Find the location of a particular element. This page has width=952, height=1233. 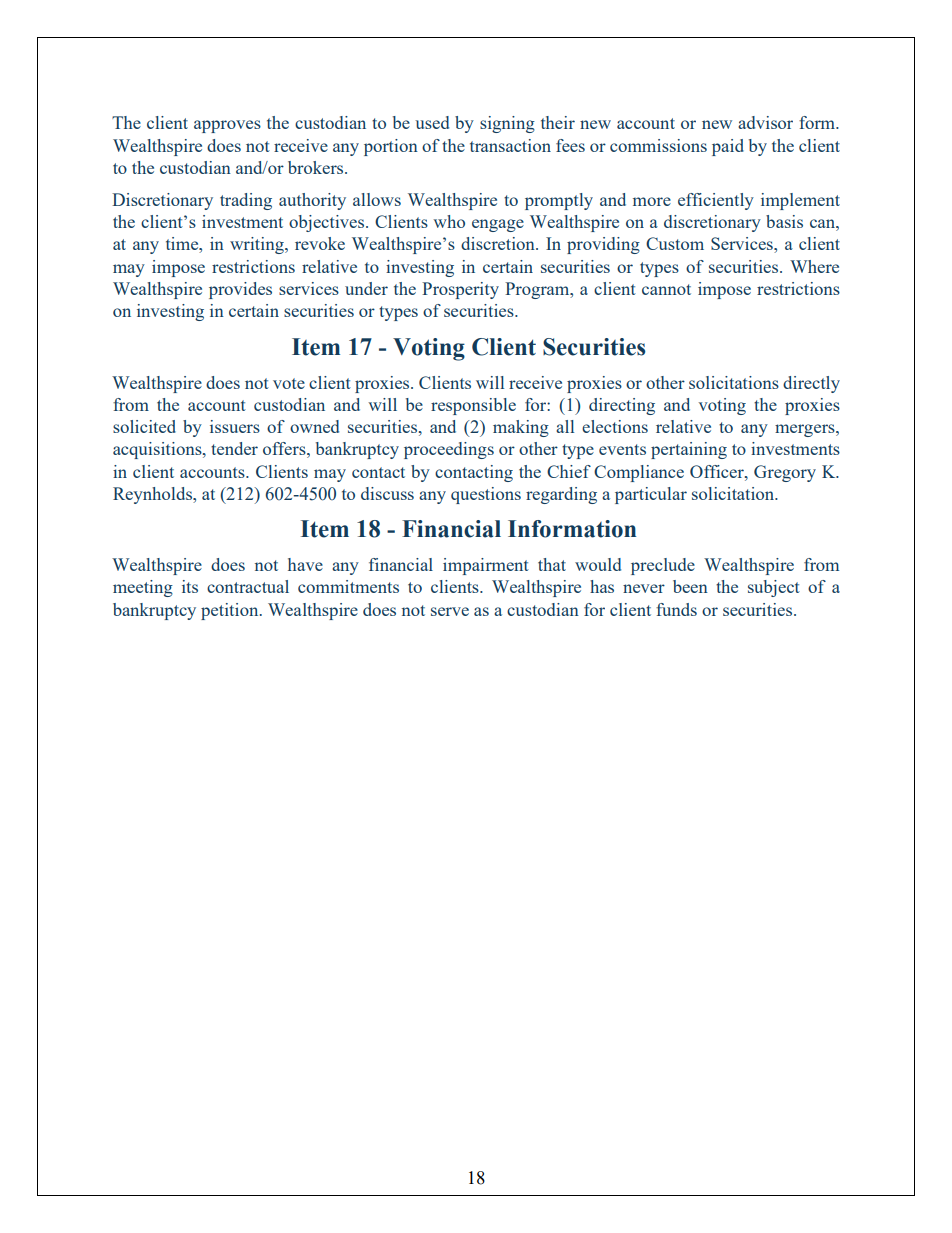

subject is located at coordinates (774, 588).
